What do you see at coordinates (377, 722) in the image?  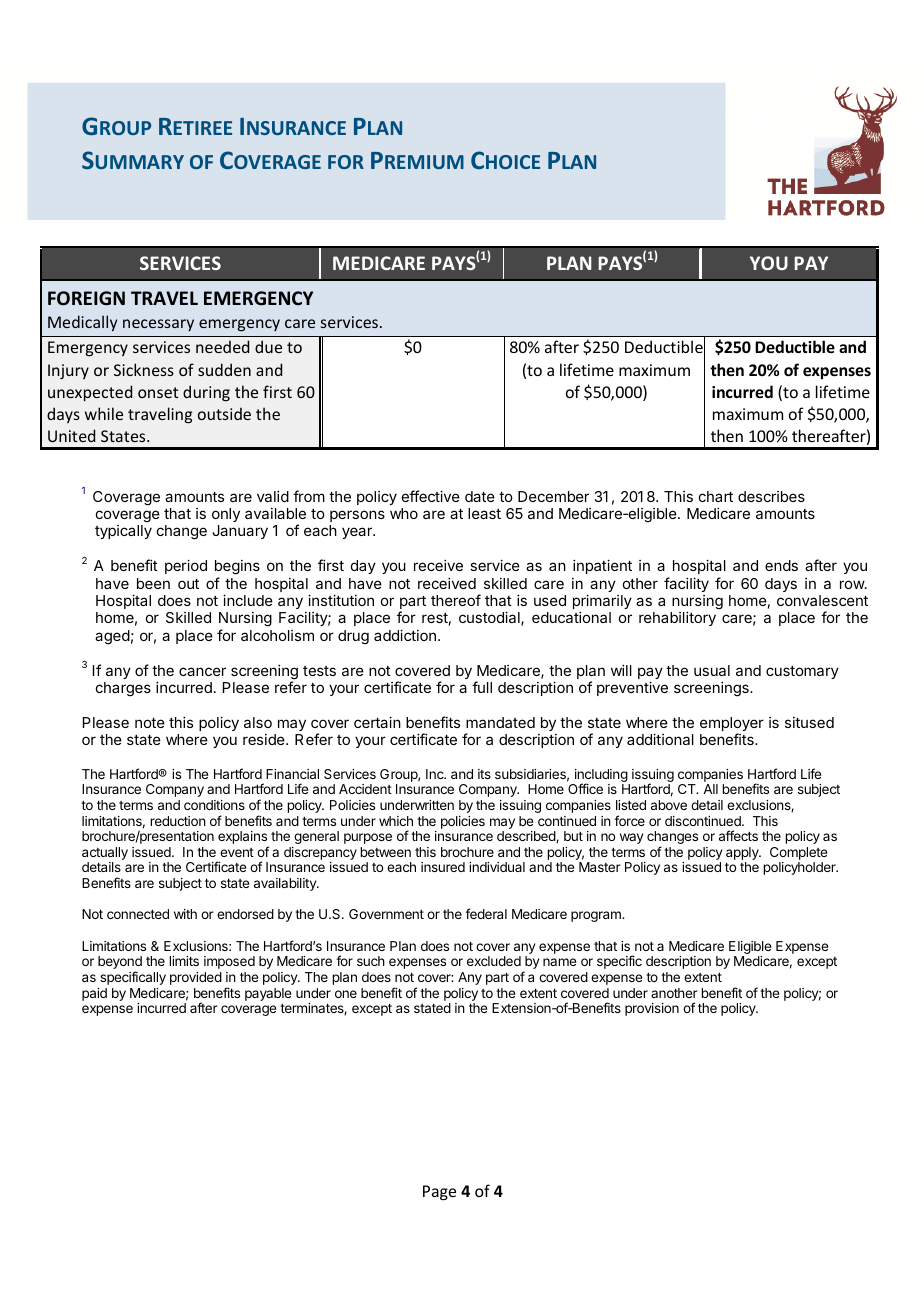 I see `certain` at bounding box center [377, 722].
